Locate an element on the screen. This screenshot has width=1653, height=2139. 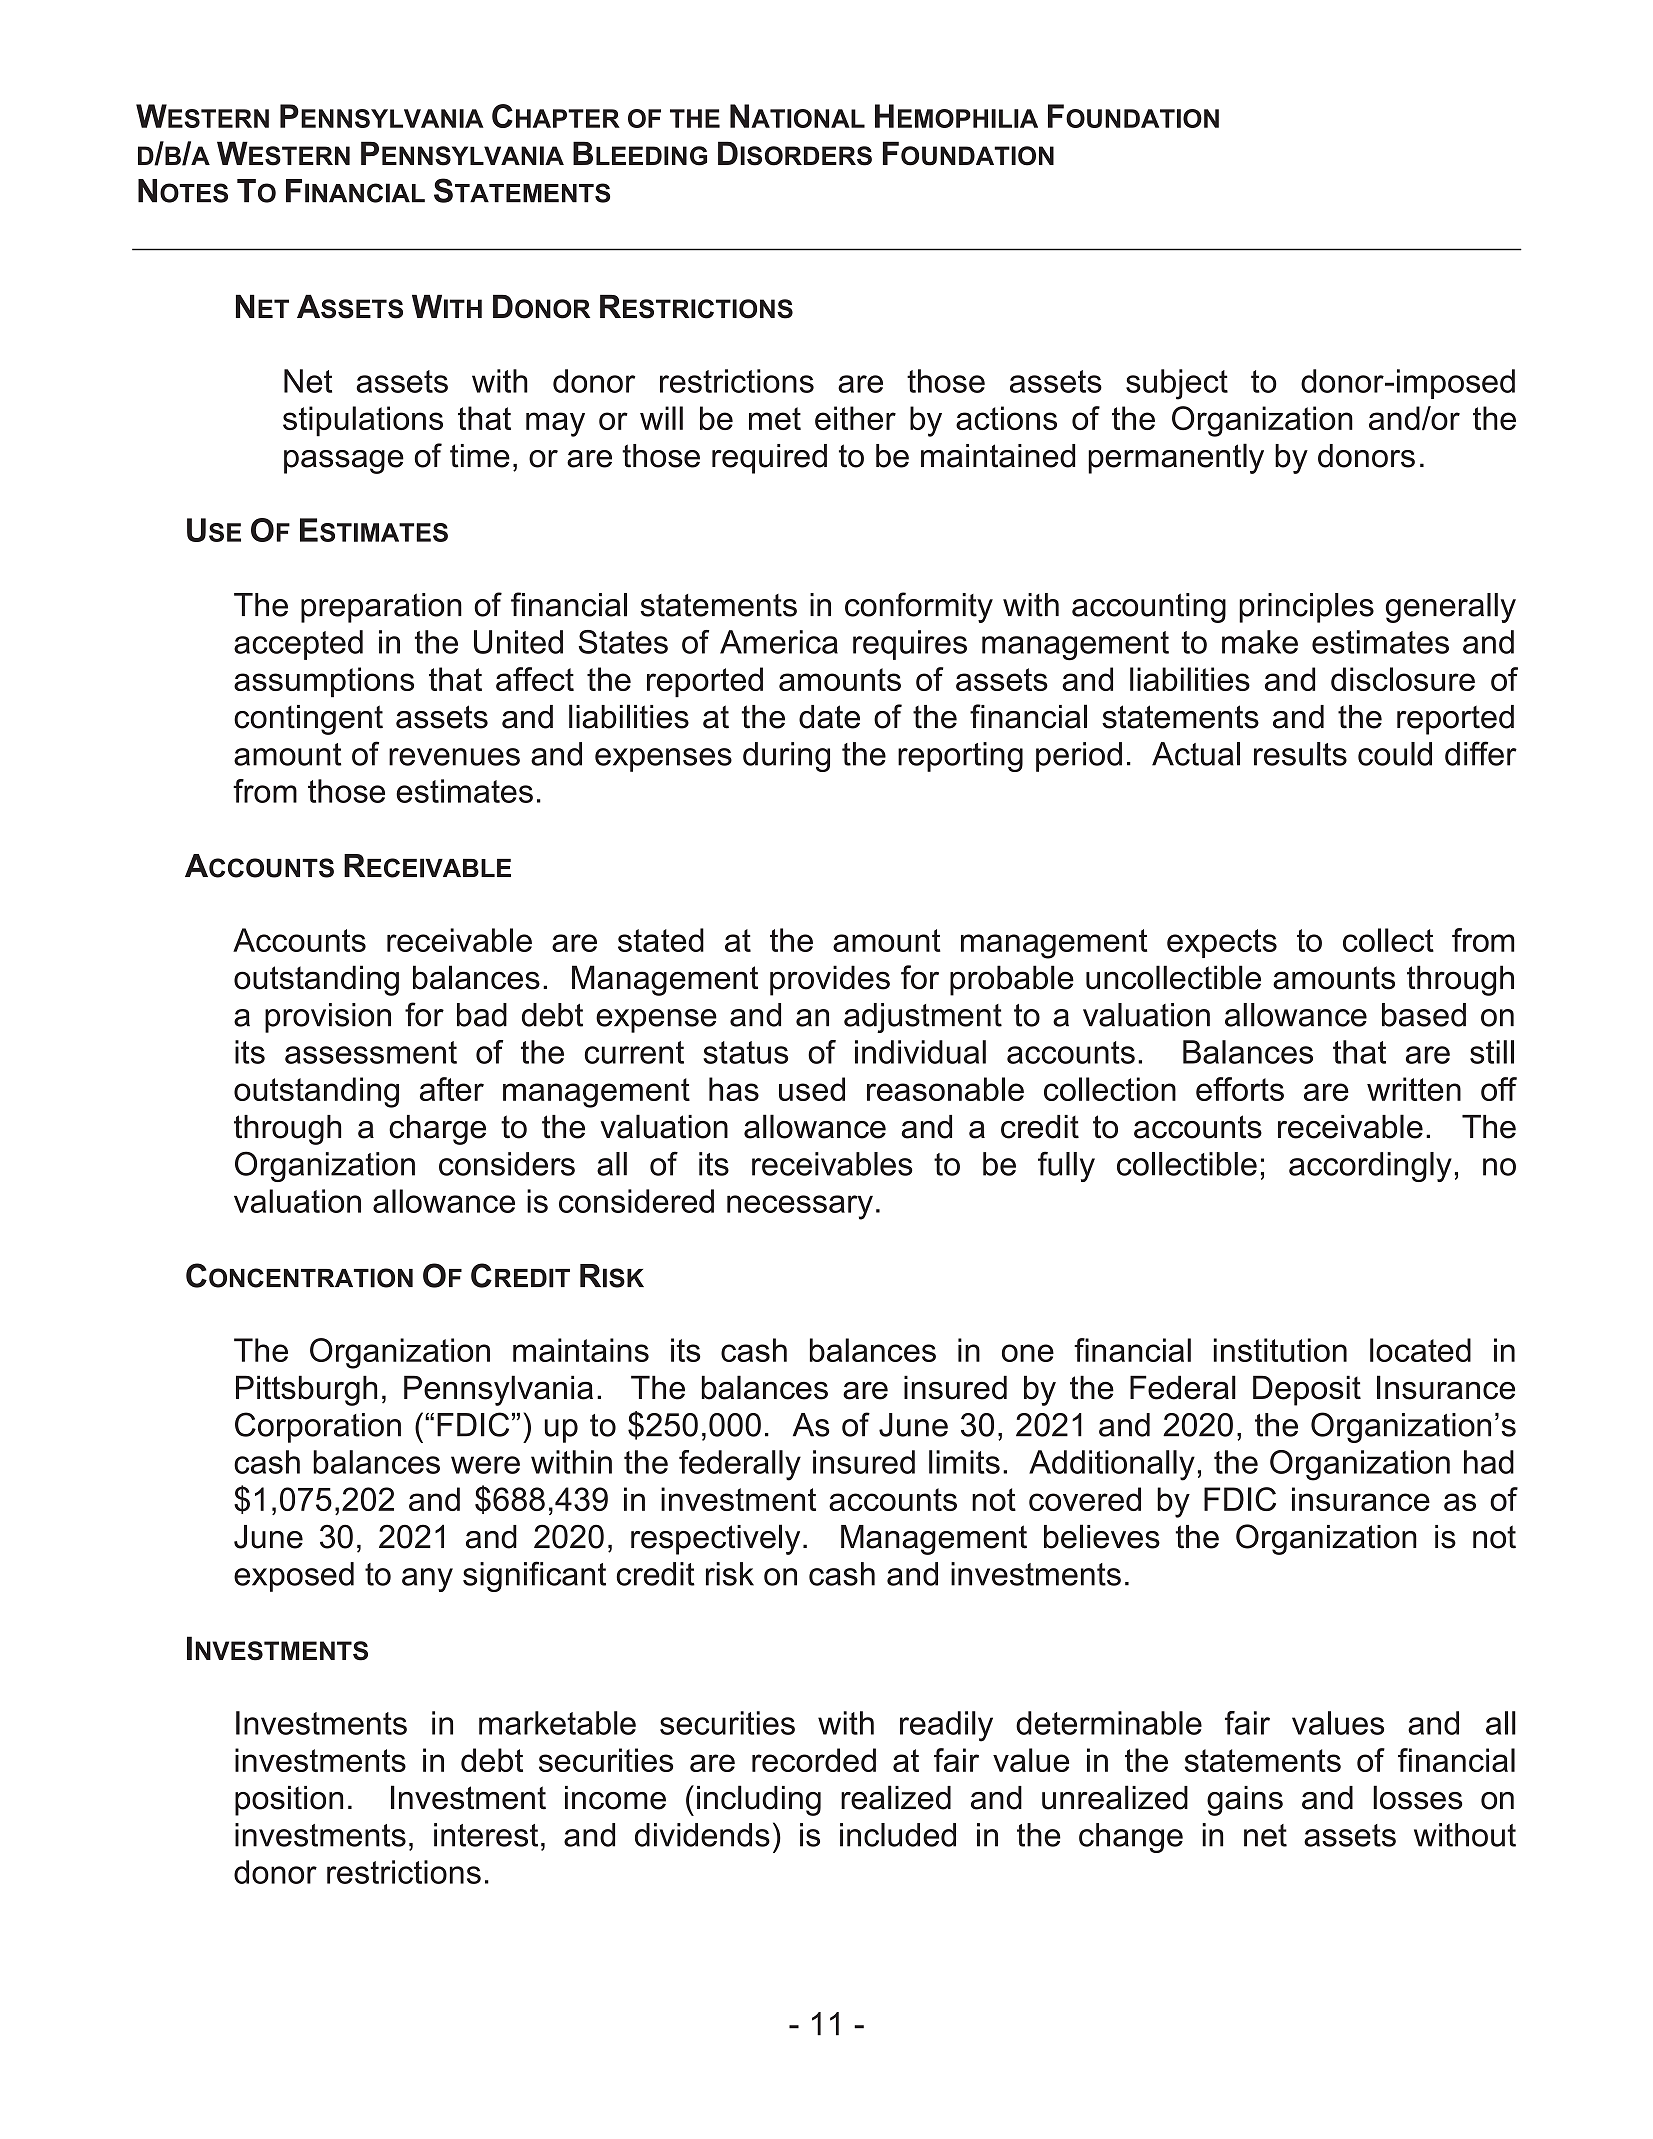
time is located at coordinates (480, 456).
